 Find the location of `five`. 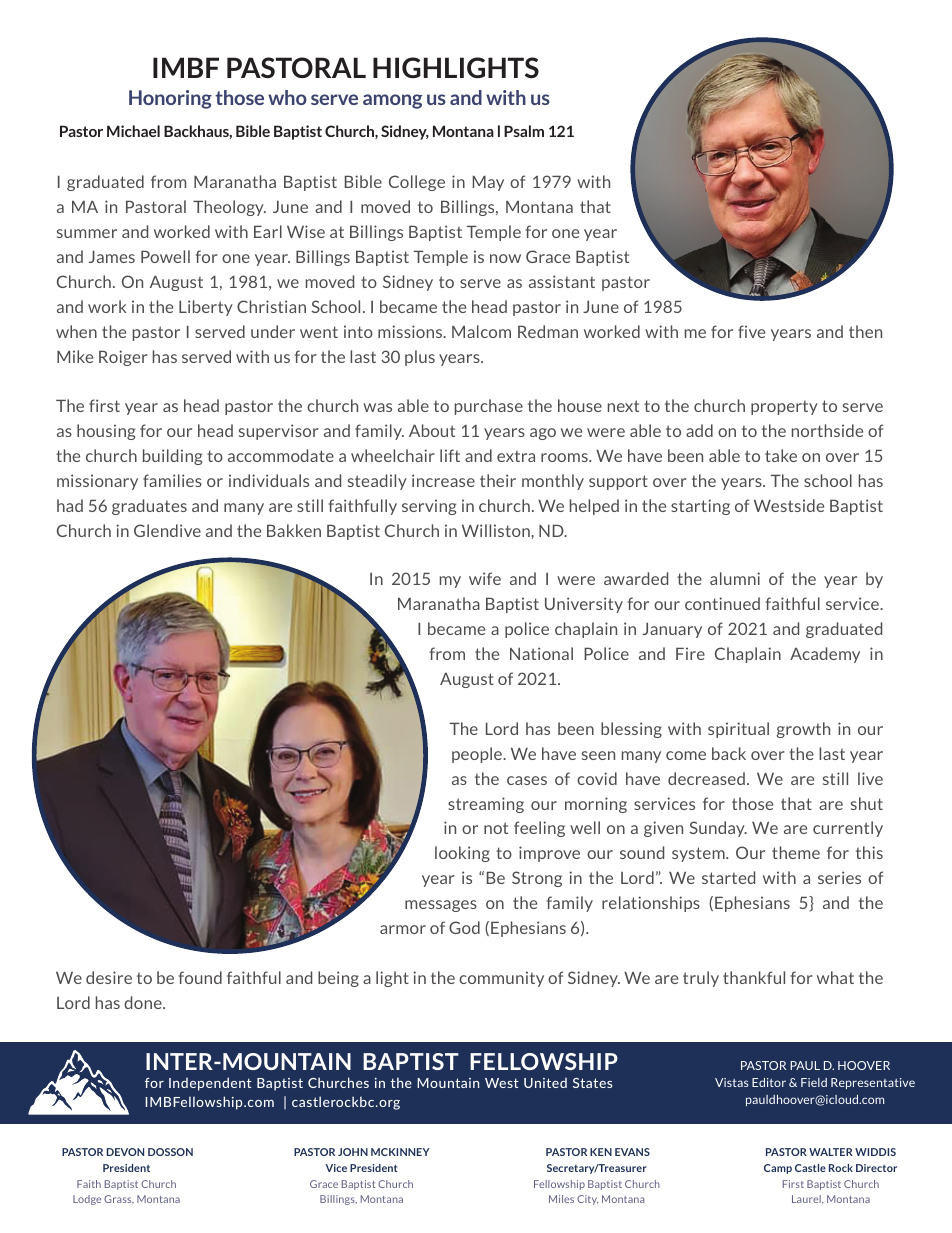

five is located at coordinates (751, 331).
